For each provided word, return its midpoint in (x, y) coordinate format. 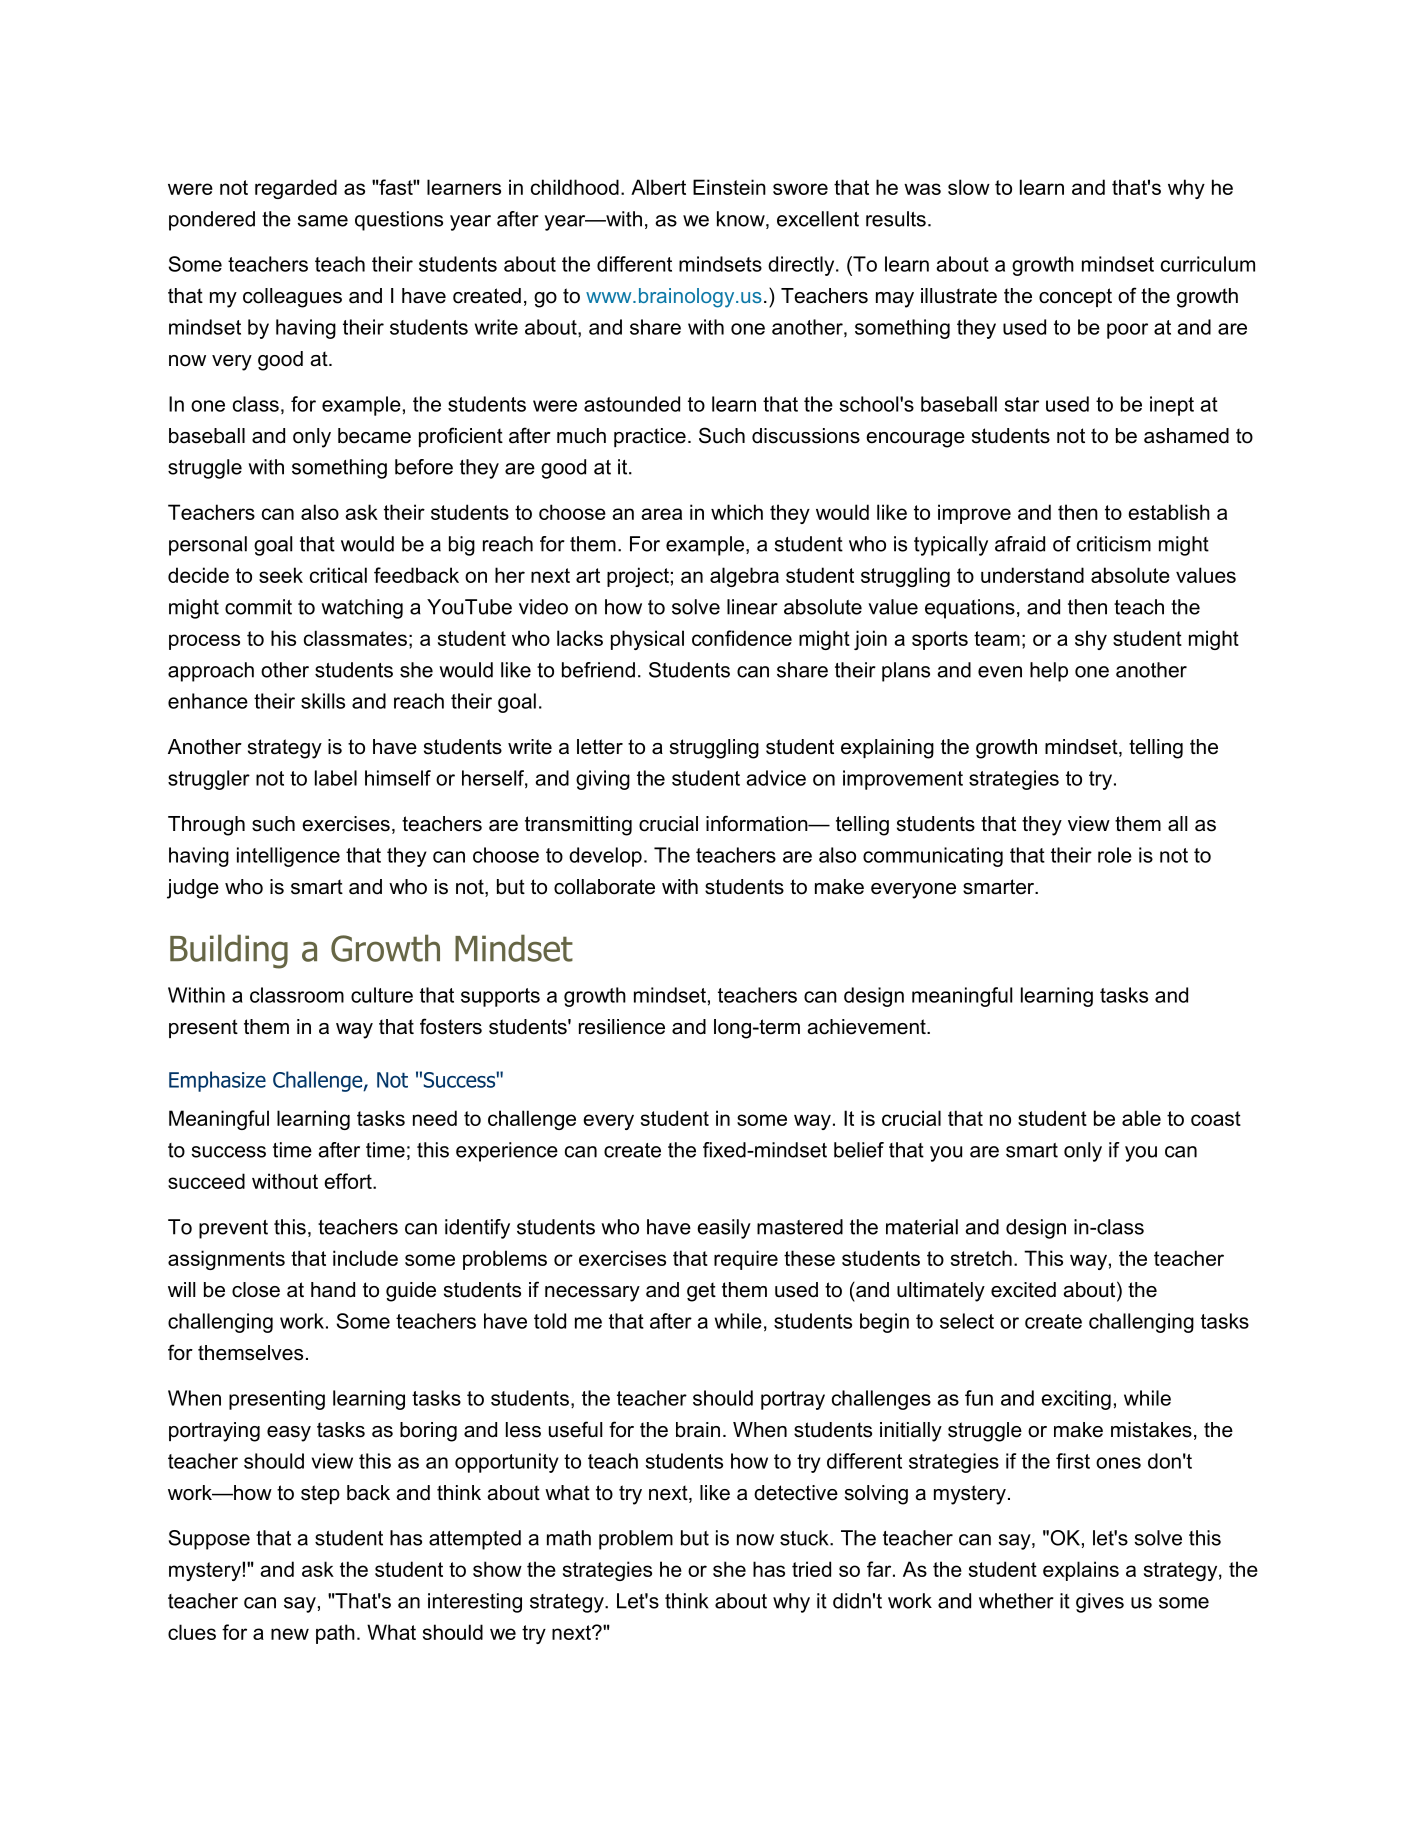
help (1049, 672)
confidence (742, 638)
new (290, 1634)
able (1141, 1118)
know (742, 220)
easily (724, 1229)
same (322, 221)
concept (1075, 297)
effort (349, 1181)
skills (323, 701)
